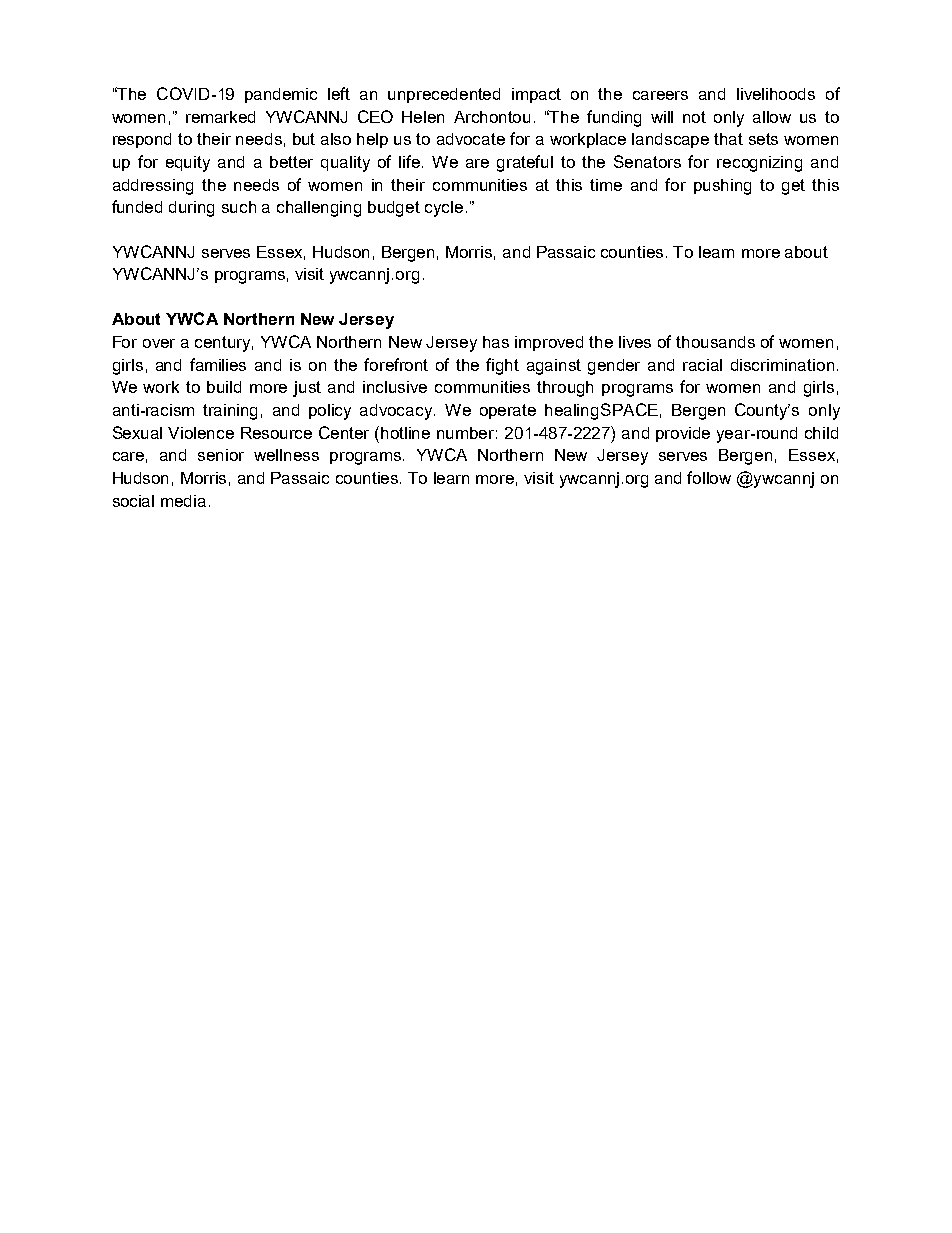 The width and height of the screenshot is (952, 1233). What do you see at coordinates (405, 433) in the screenshot?
I see `hotline` at bounding box center [405, 433].
